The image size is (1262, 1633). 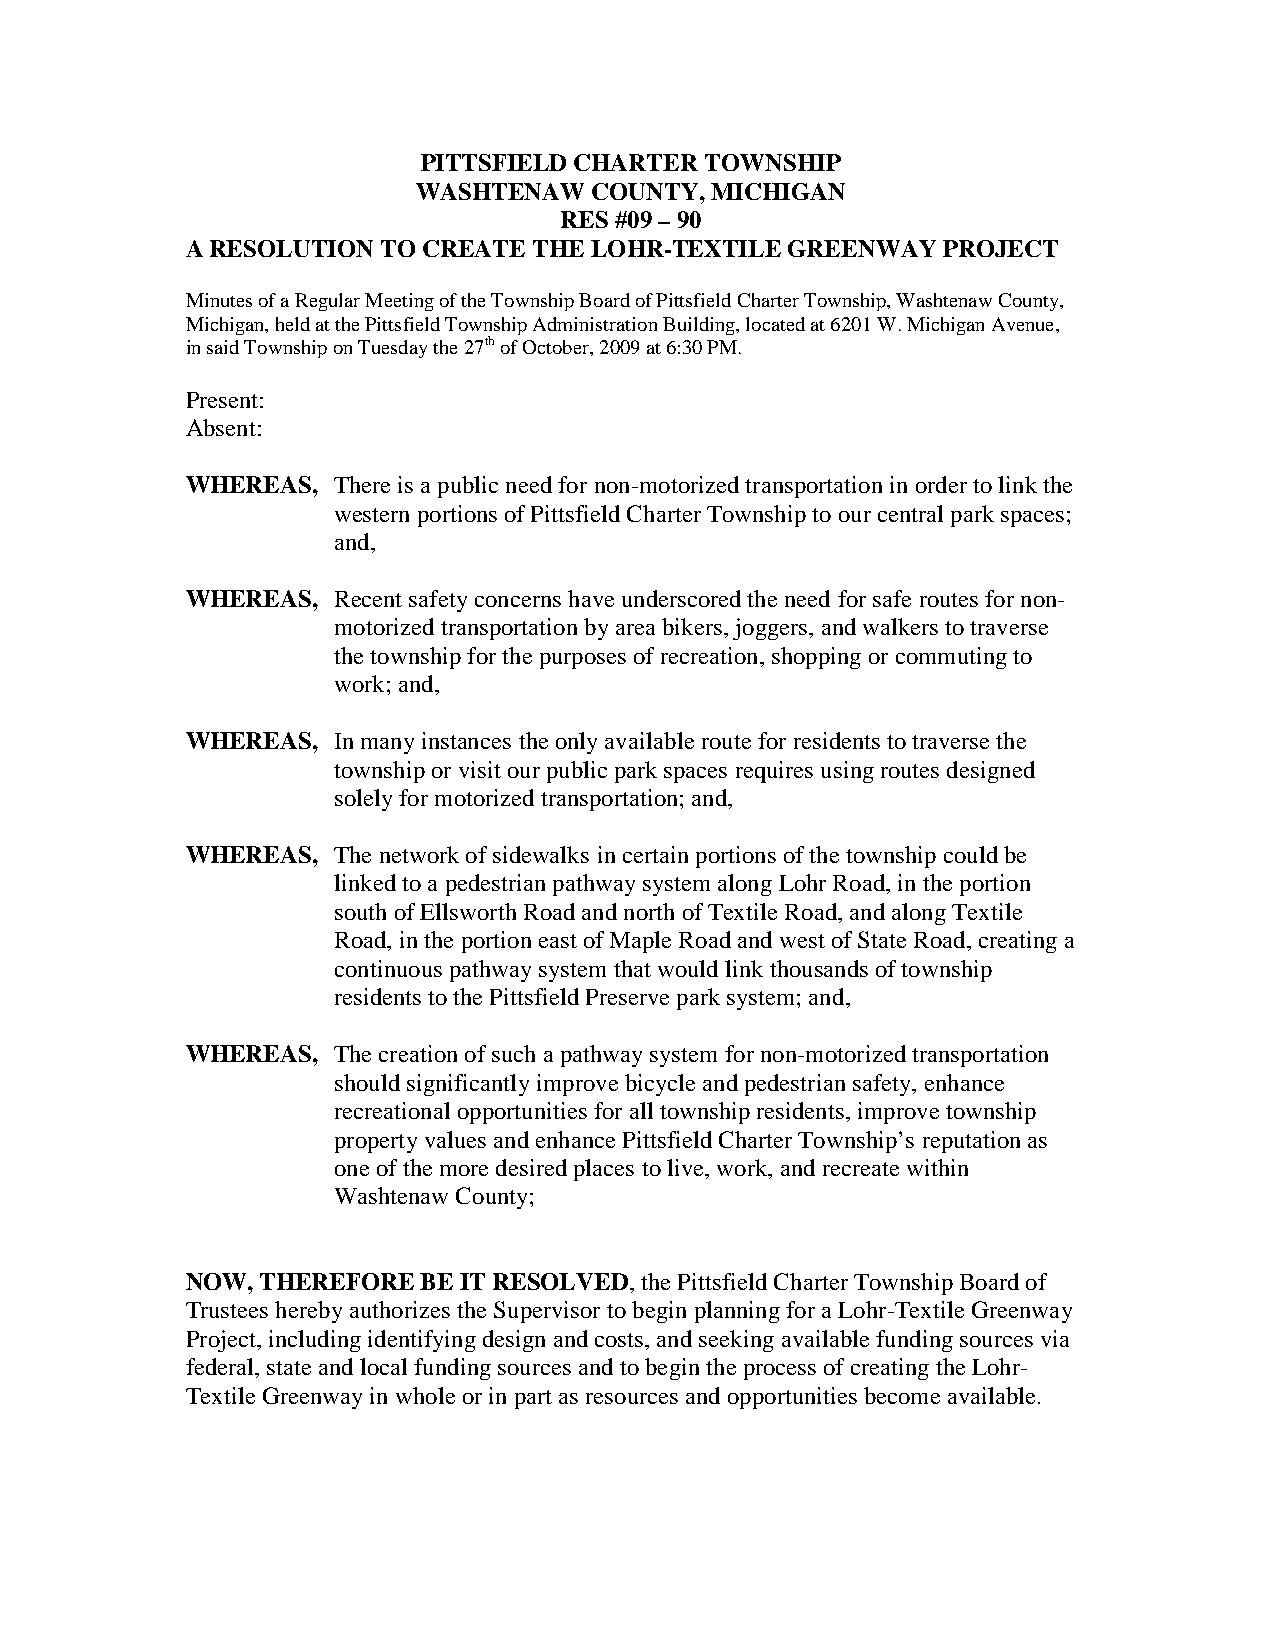 I want to click on solely, so click(x=363, y=800).
